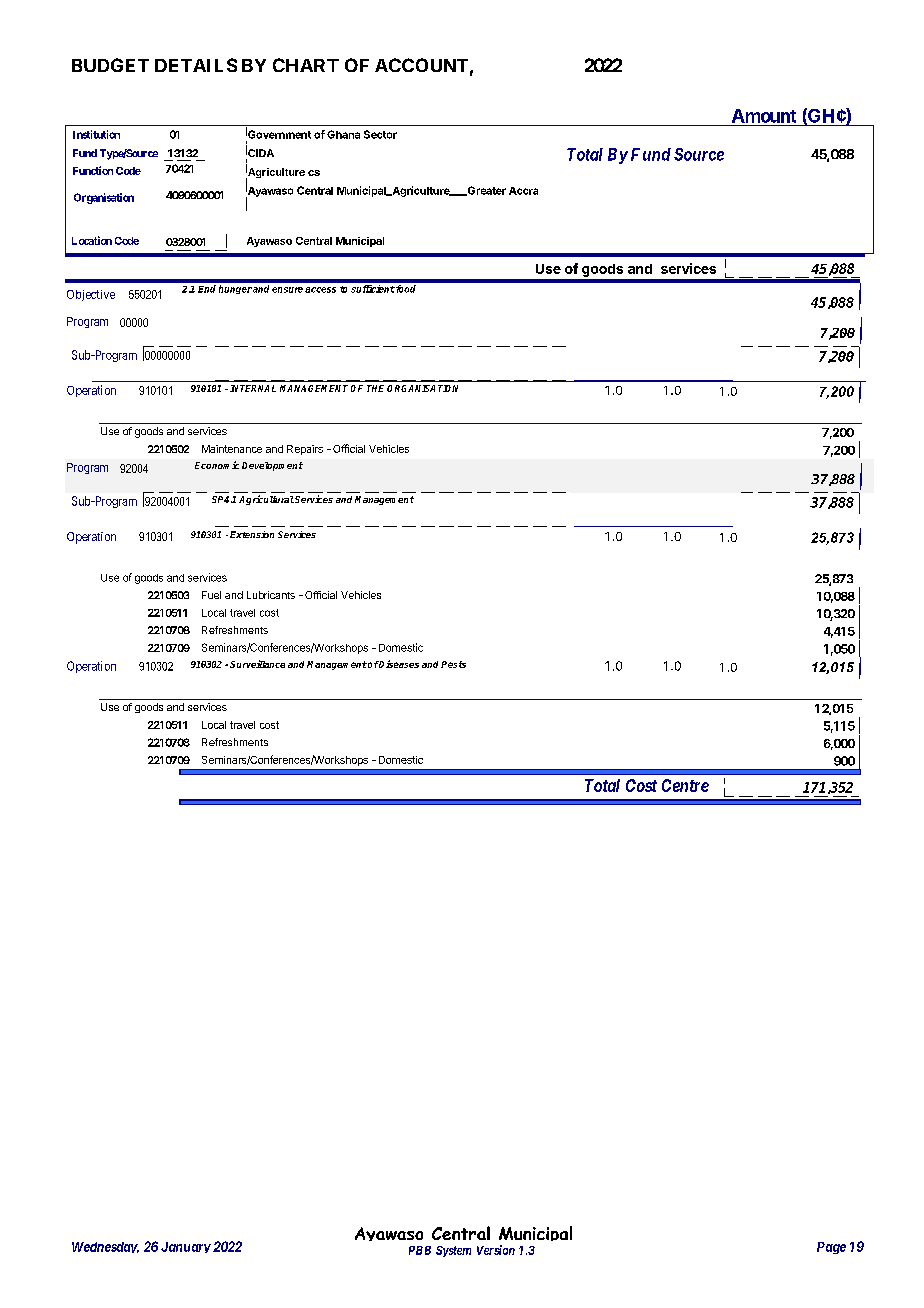 The height and width of the page is (1308, 924). Describe the element at coordinates (453, 664) in the page. I see `Pests` at that location.
